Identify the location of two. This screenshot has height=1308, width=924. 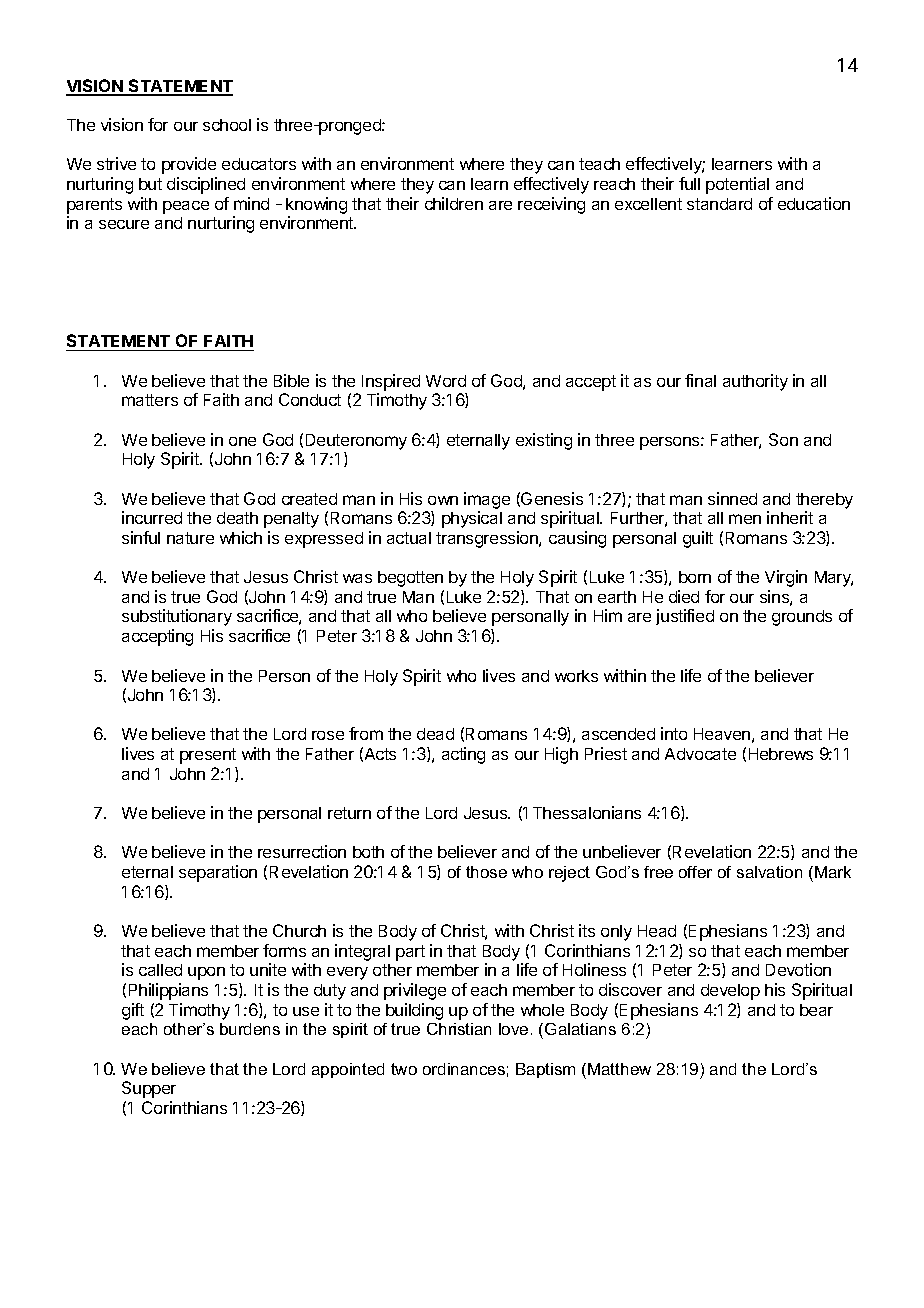
(404, 1069).
